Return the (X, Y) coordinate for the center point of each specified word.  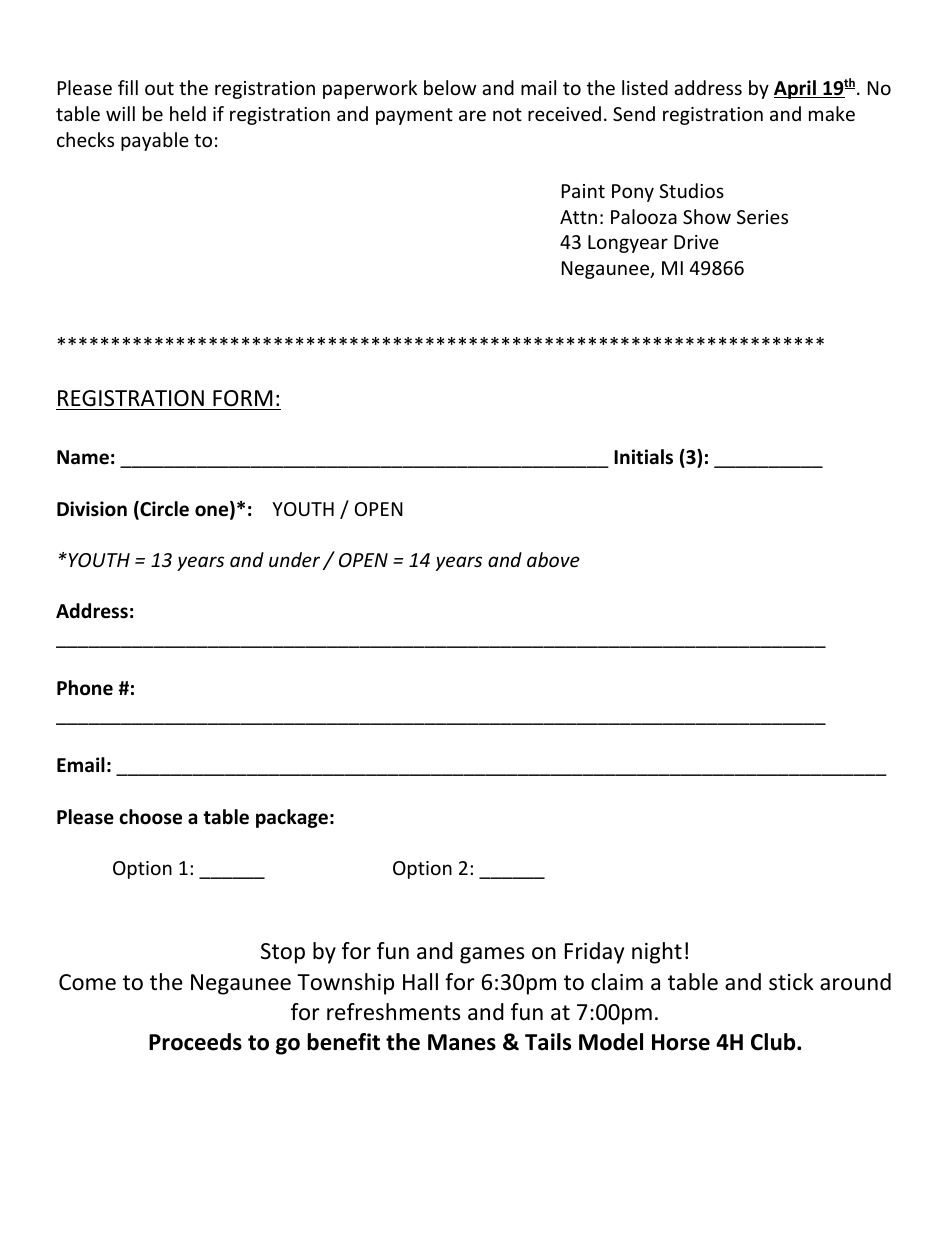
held (188, 113)
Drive (696, 242)
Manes (462, 1042)
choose (150, 817)
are (472, 115)
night (657, 953)
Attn (578, 217)
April (796, 89)
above (553, 559)
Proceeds (195, 1042)
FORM (242, 398)
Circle (163, 510)
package (292, 818)
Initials (643, 457)
